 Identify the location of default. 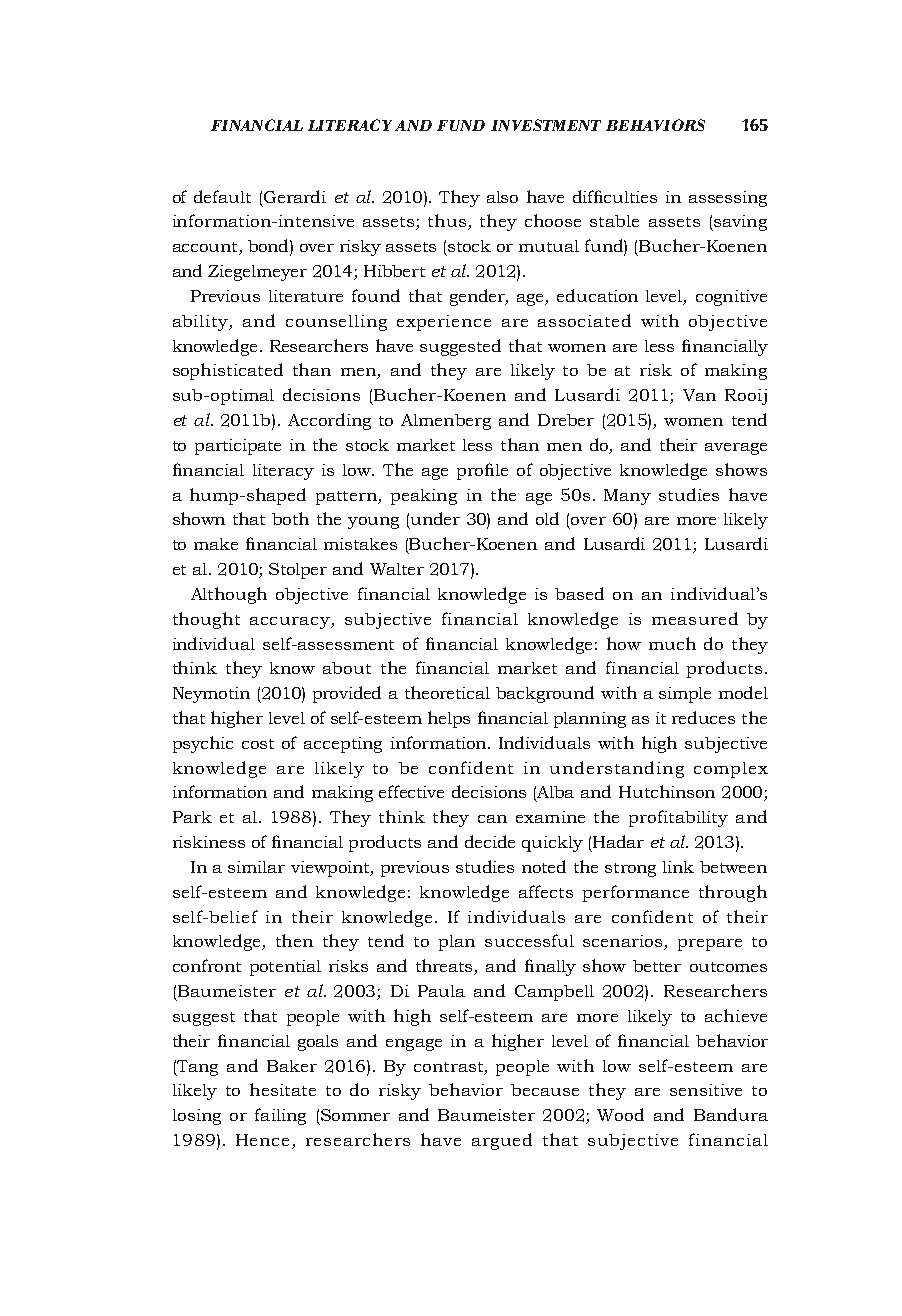
(222, 196).
